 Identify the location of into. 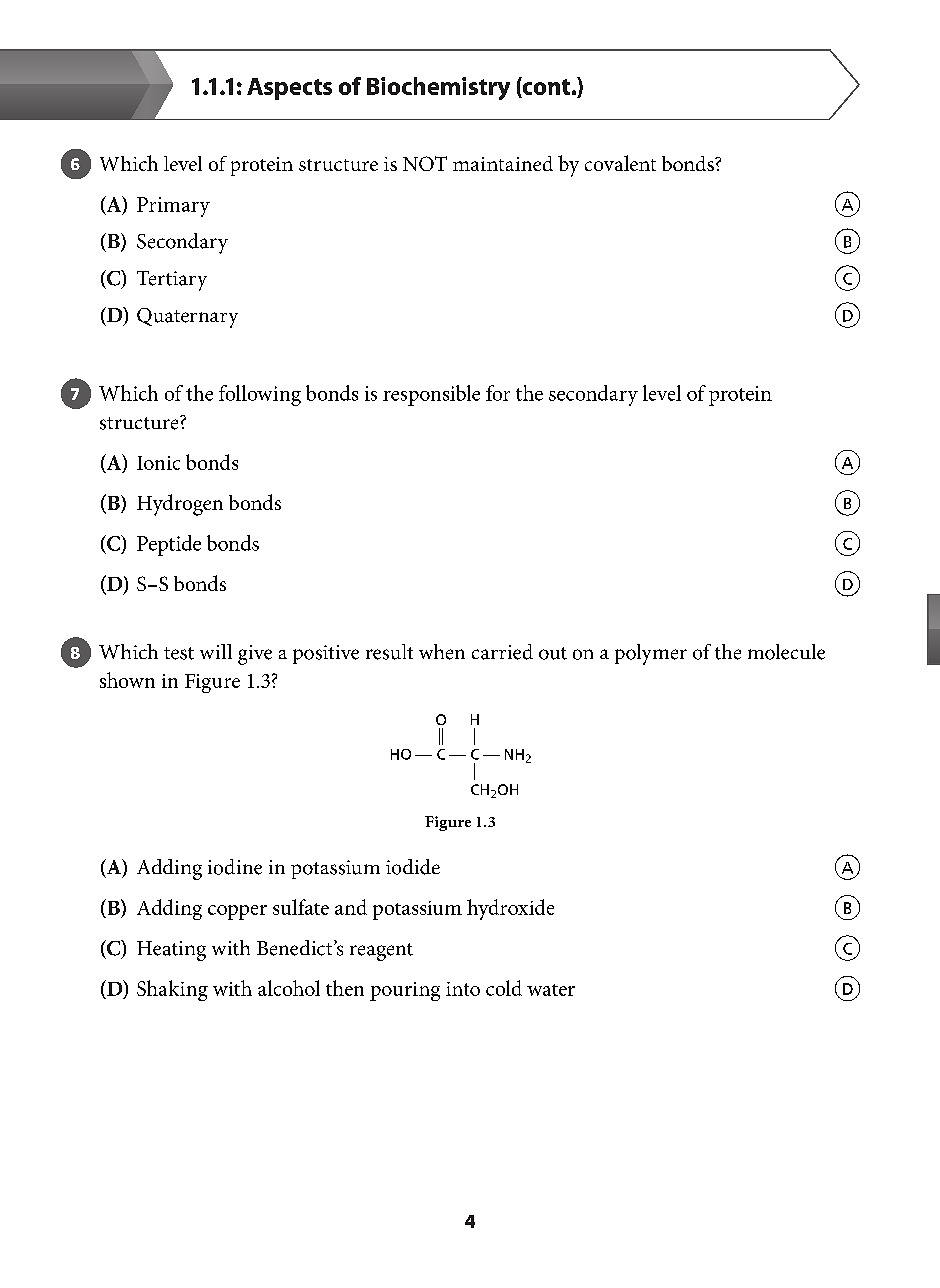
(463, 989).
